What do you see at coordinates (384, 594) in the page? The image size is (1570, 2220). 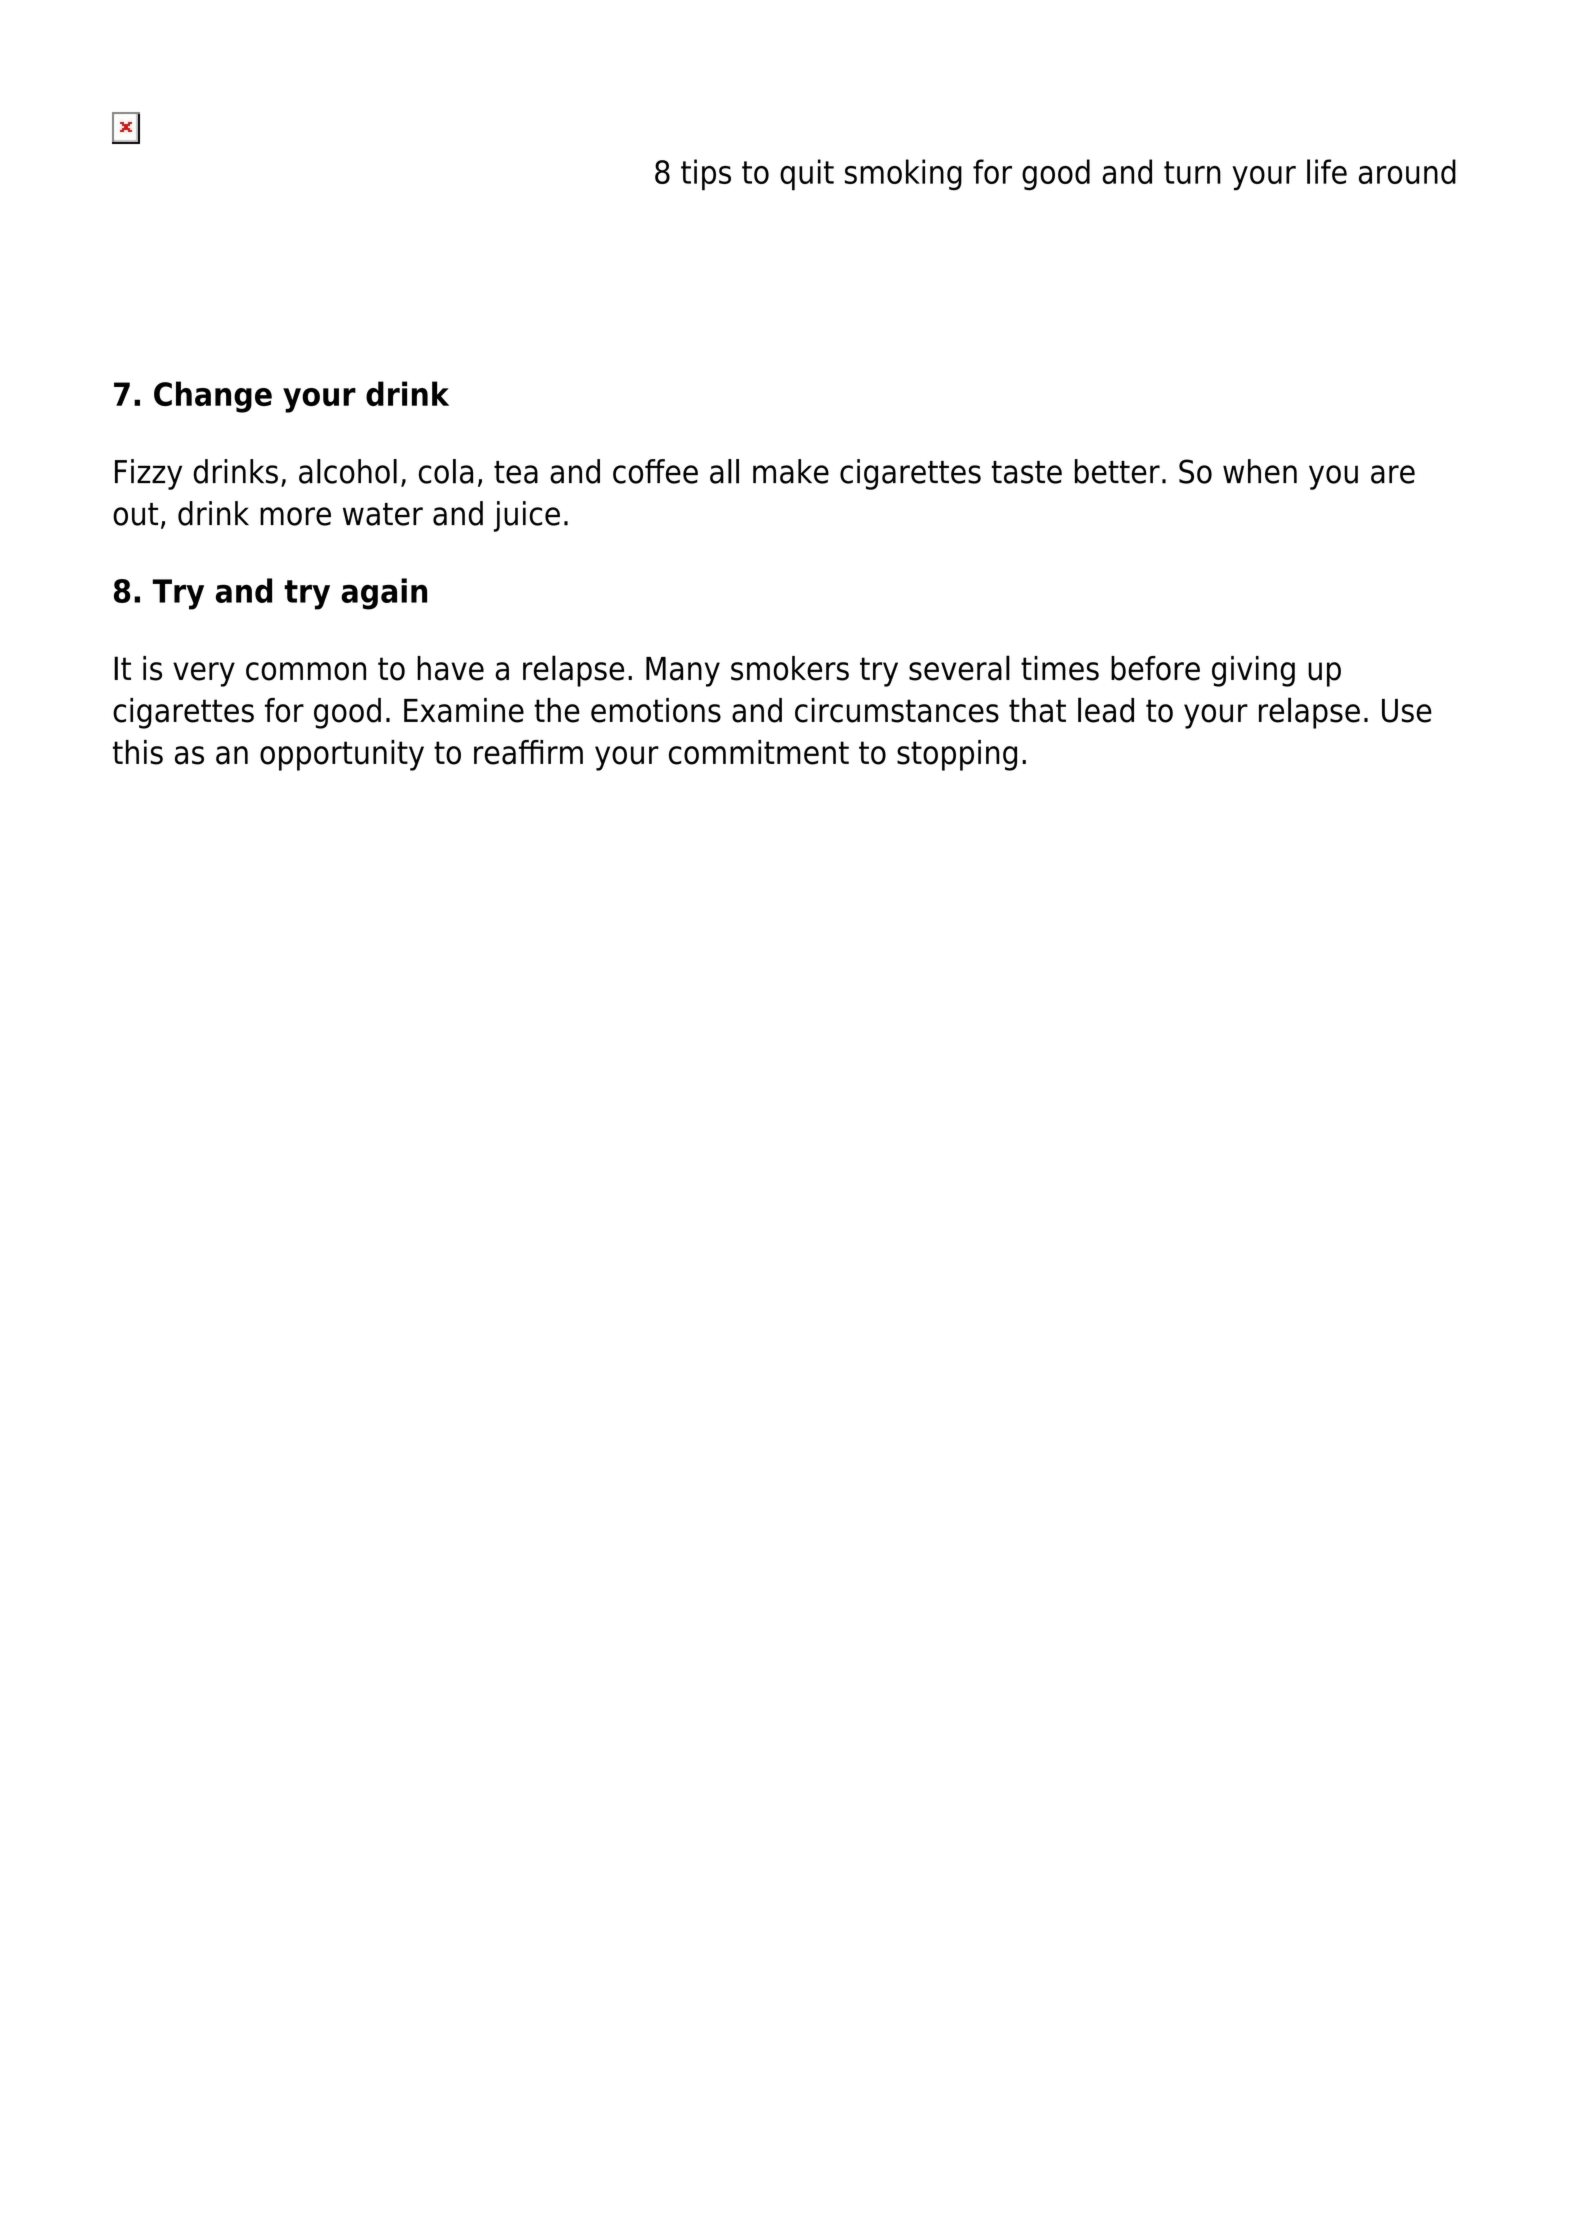 I see `again` at bounding box center [384, 594].
